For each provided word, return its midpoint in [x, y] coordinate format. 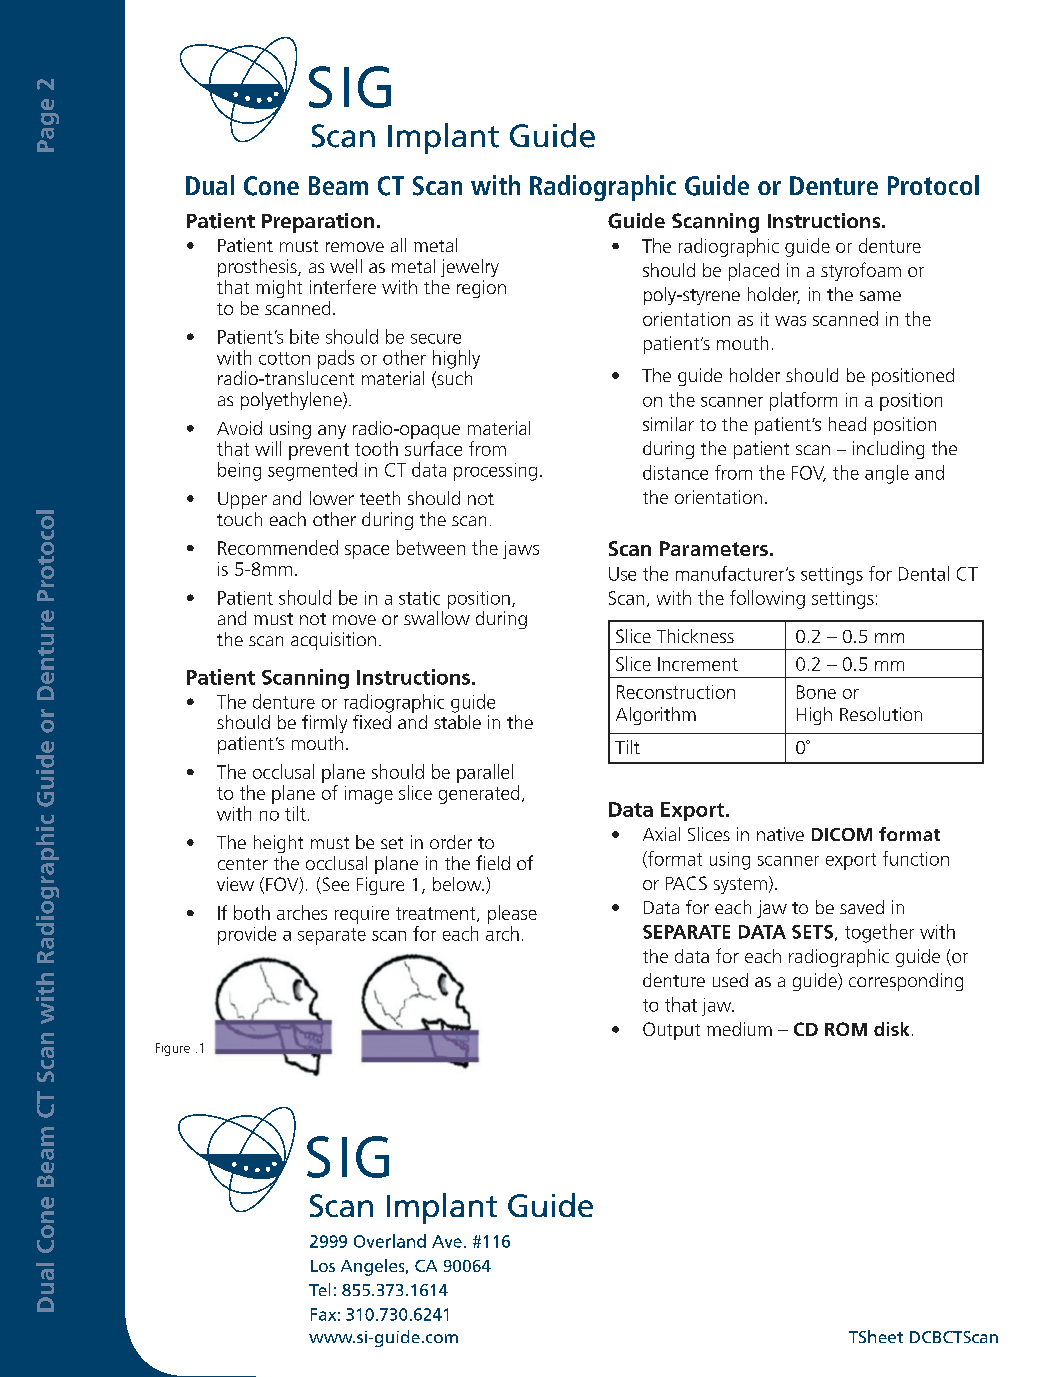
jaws [521, 550]
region [481, 289]
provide [247, 935]
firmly [324, 724]
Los [323, 1266]
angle [887, 474]
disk [891, 1029]
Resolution [881, 714]
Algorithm [656, 716]
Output [671, 1031]
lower [332, 498]
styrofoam [861, 271]
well [346, 266]
